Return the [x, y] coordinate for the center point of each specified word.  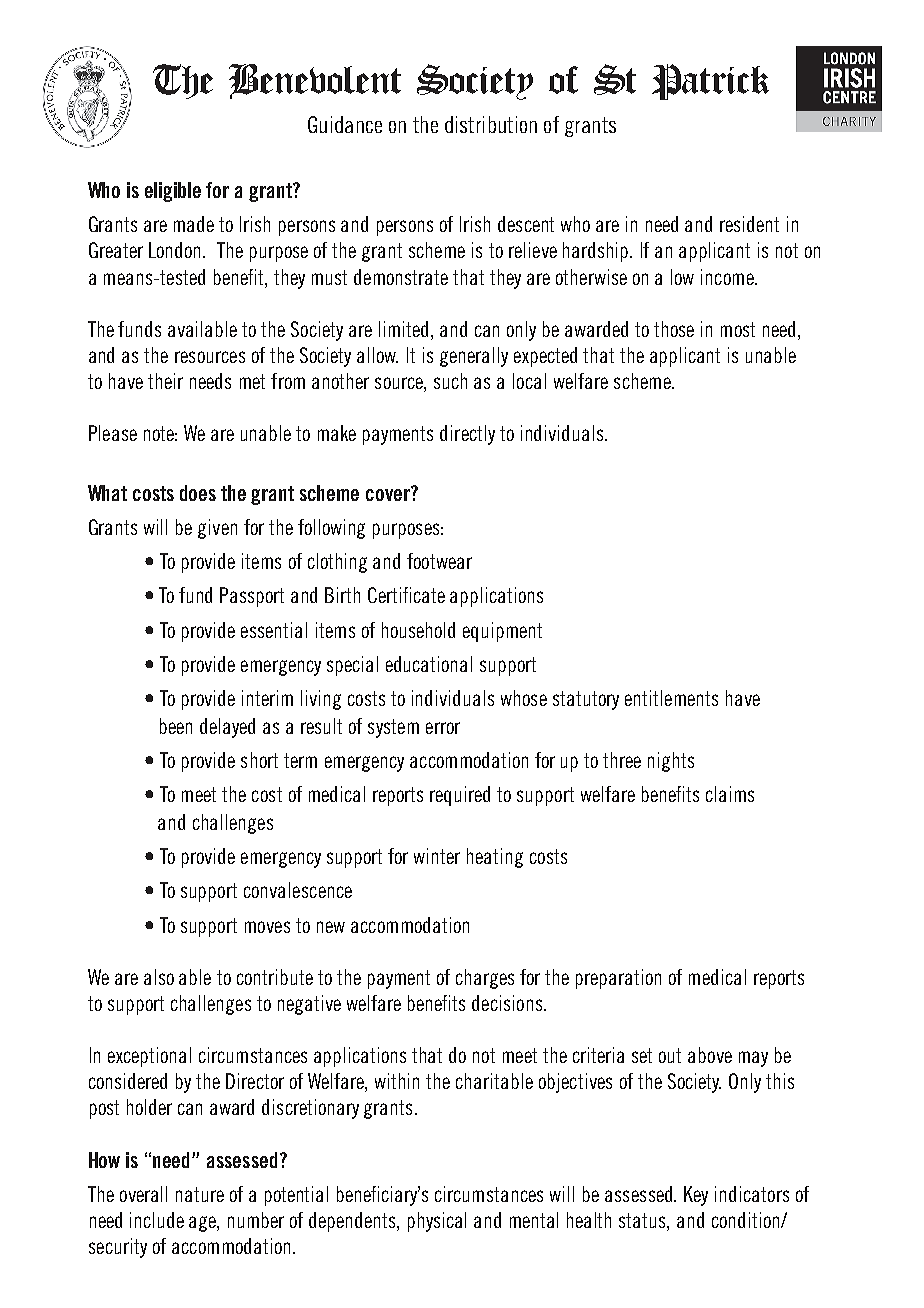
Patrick [710, 82]
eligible [173, 192]
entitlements [671, 698]
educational [429, 664]
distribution [491, 124]
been [176, 726]
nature [200, 1194]
